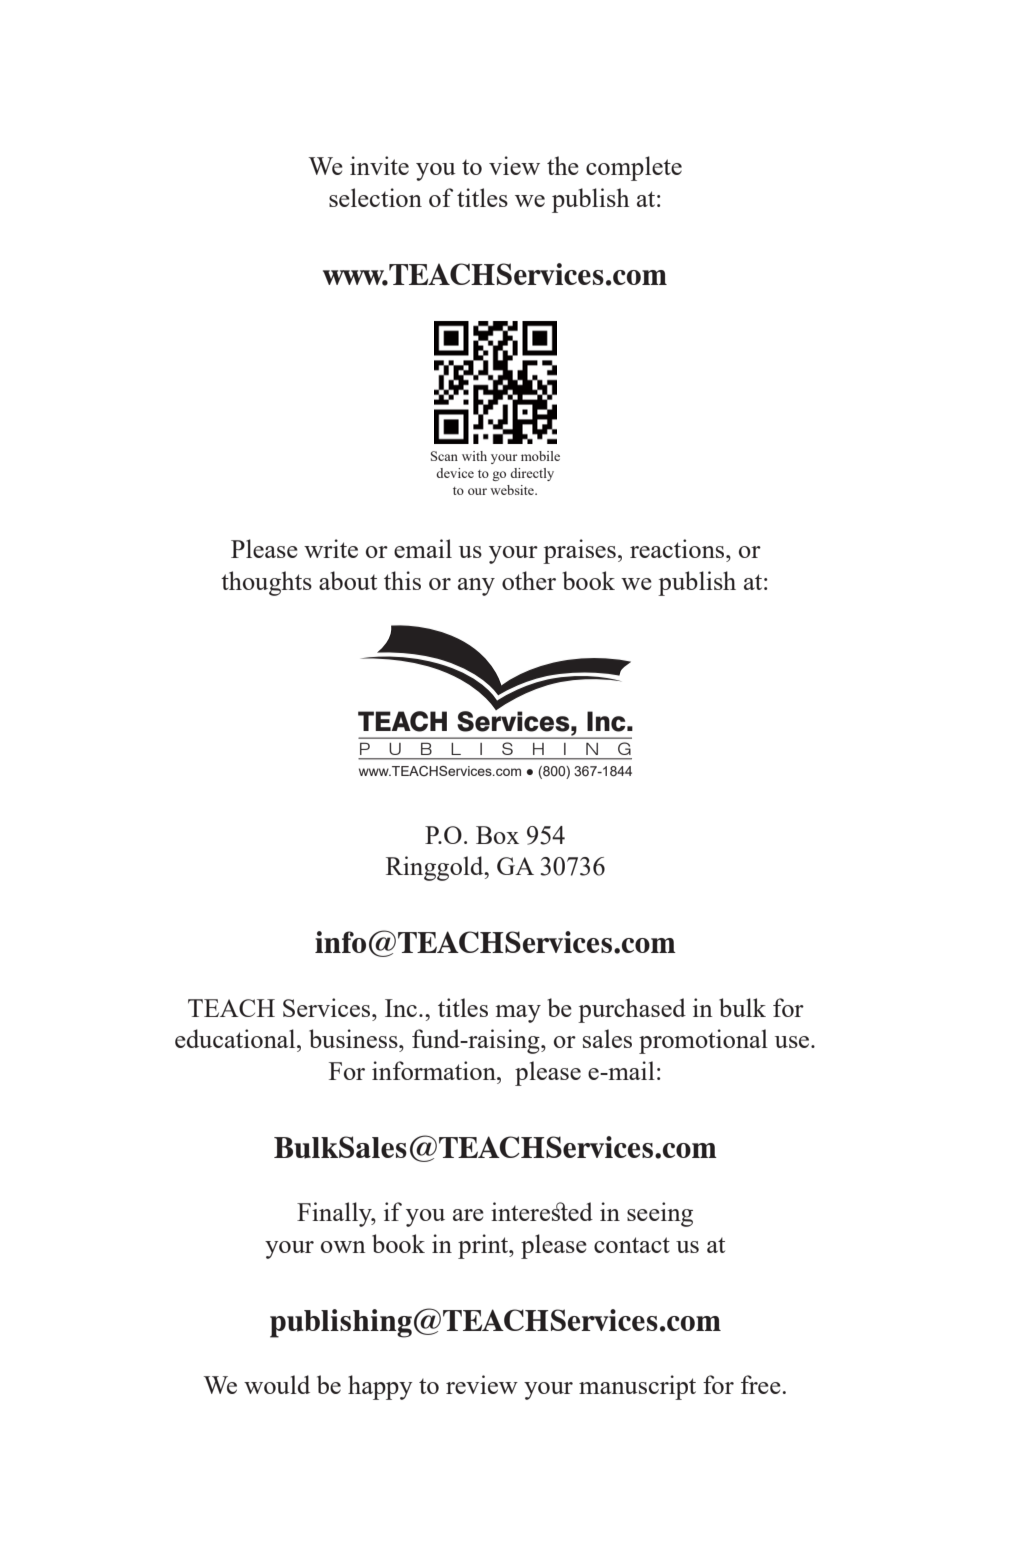 Image resolution: width=1034 pixels, height=1551 pixels. Describe the element at coordinates (375, 197) in the screenshot. I see `selection` at that location.
